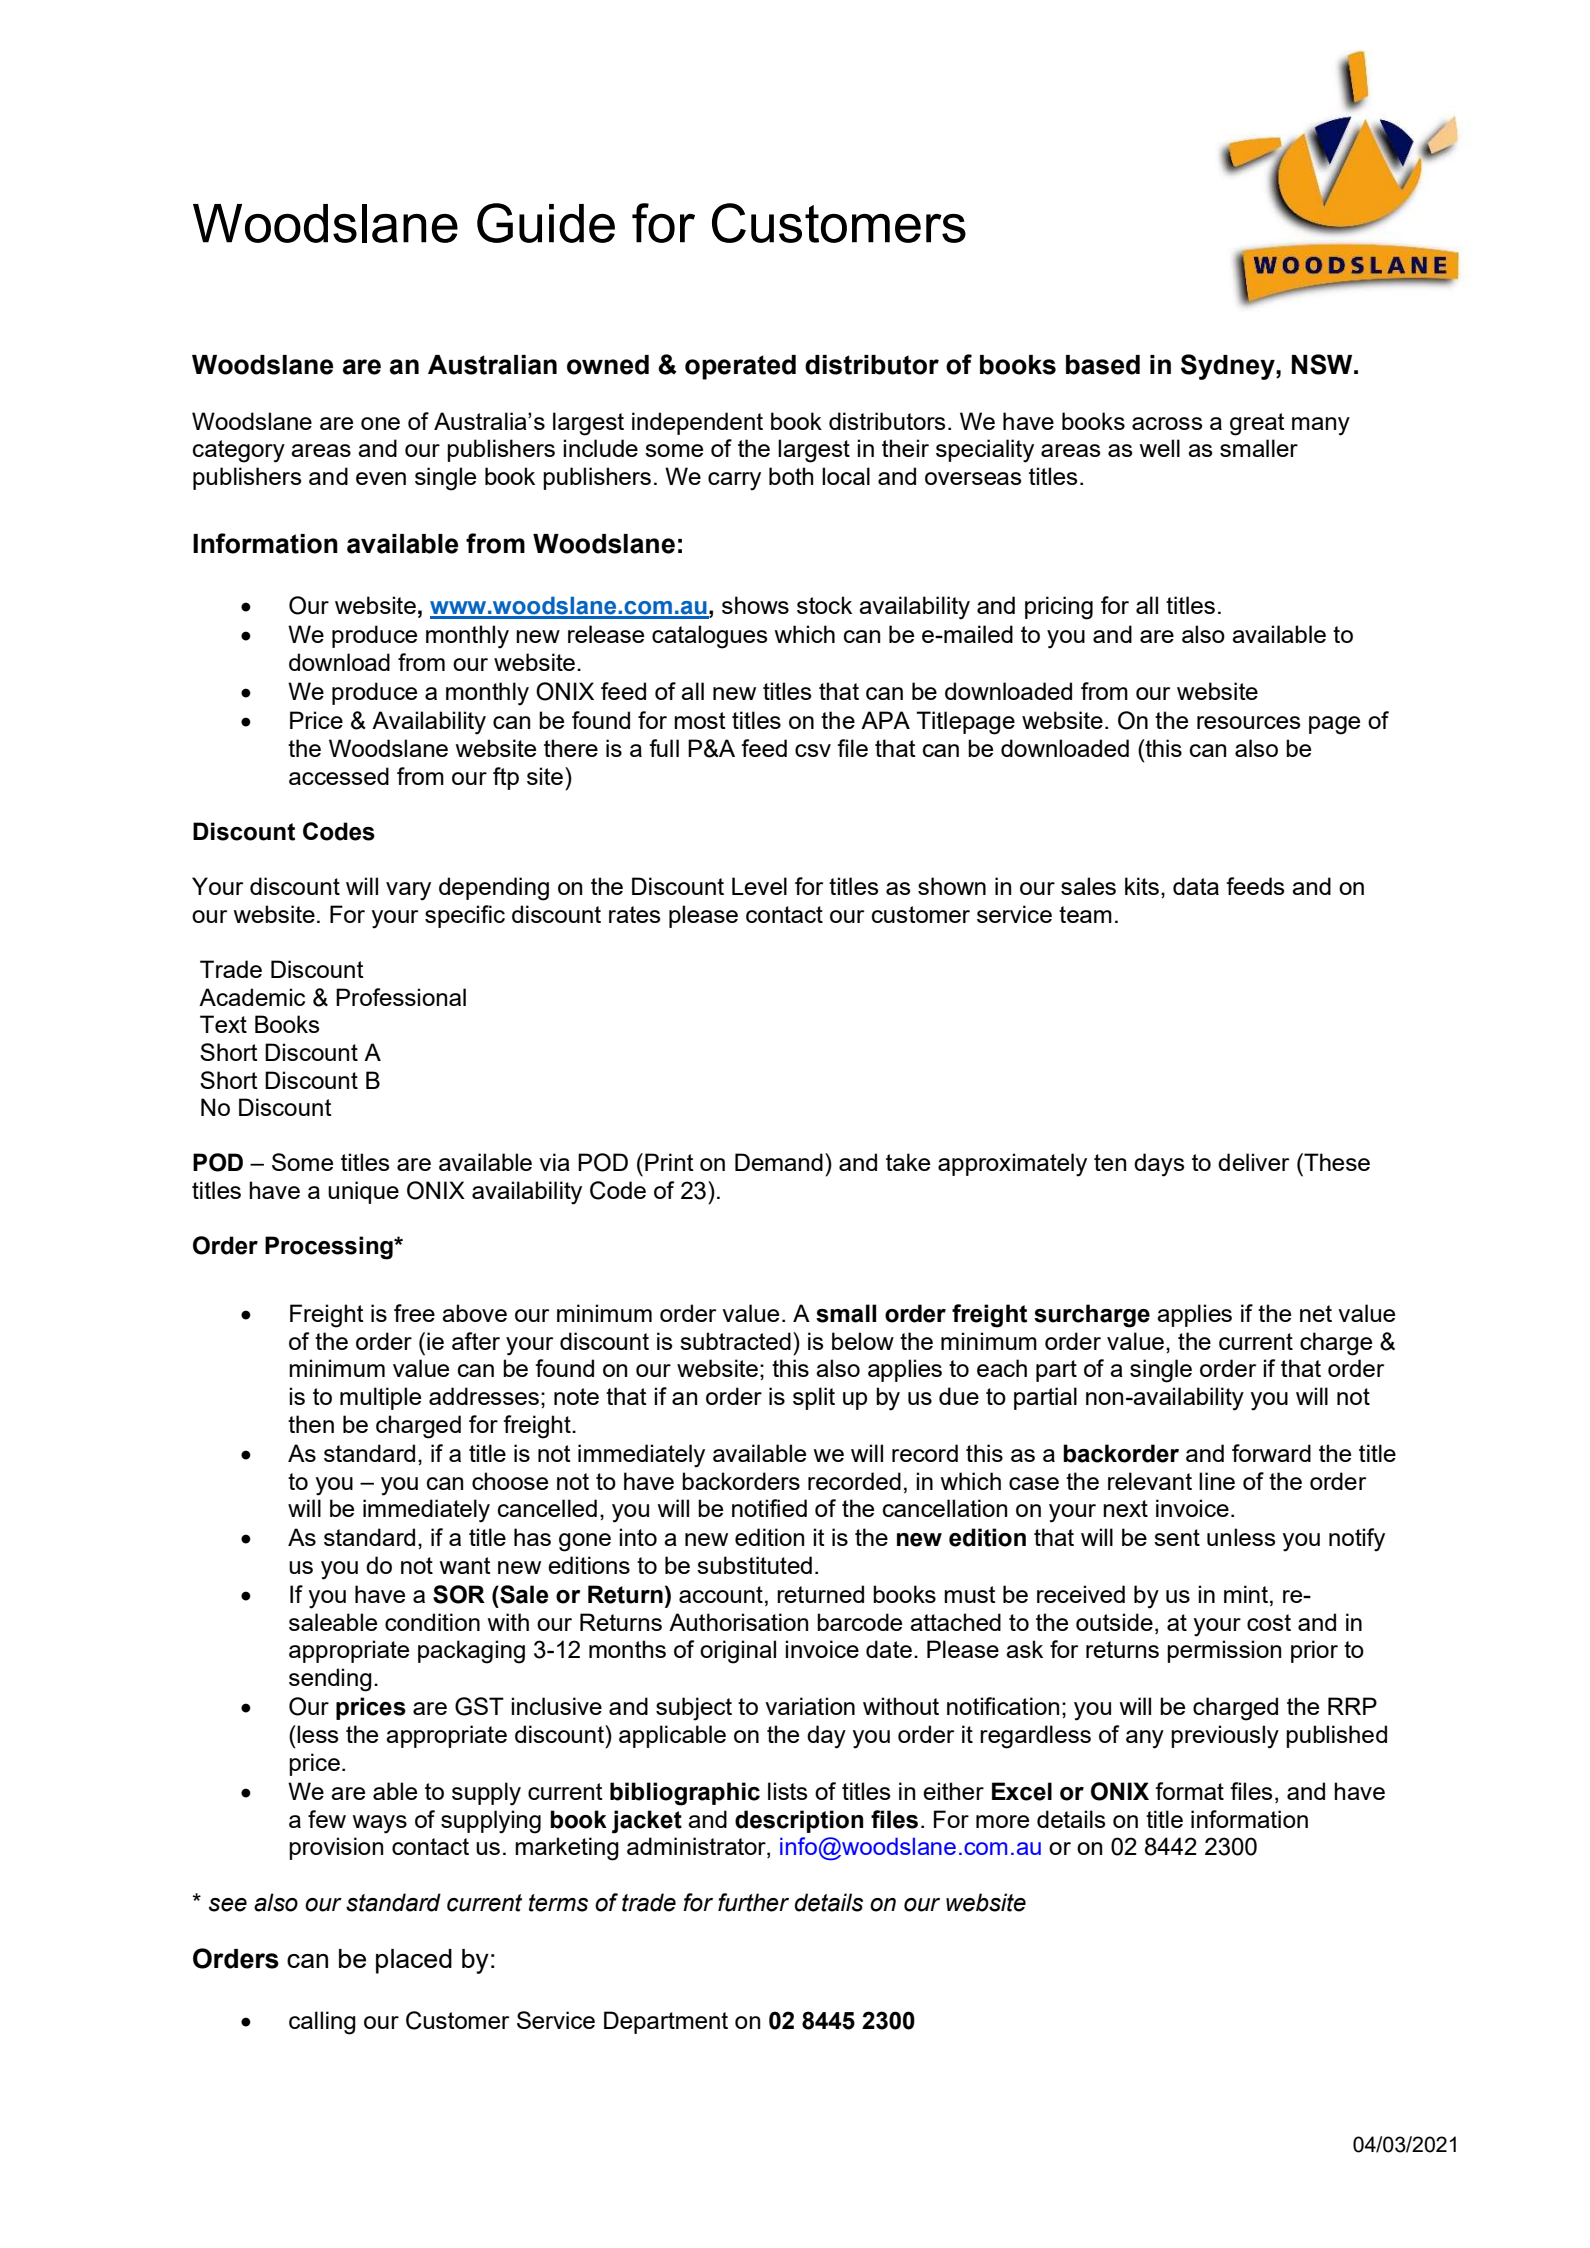 This screenshot has height=2248, width=1590. What do you see at coordinates (1248, 722) in the screenshot?
I see `resources` at bounding box center [1248, 722].
